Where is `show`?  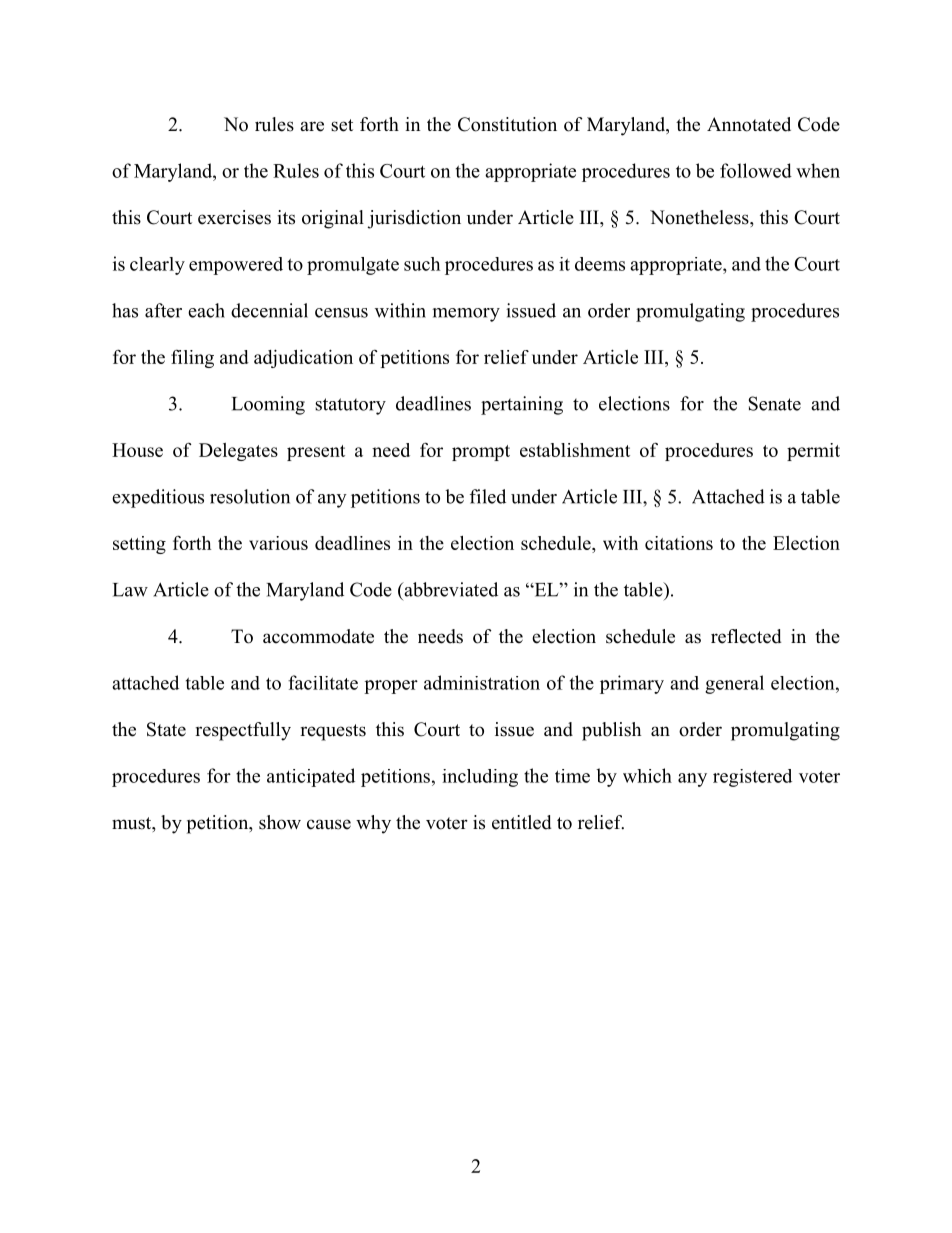
show is located at coordinates (280, 822).
